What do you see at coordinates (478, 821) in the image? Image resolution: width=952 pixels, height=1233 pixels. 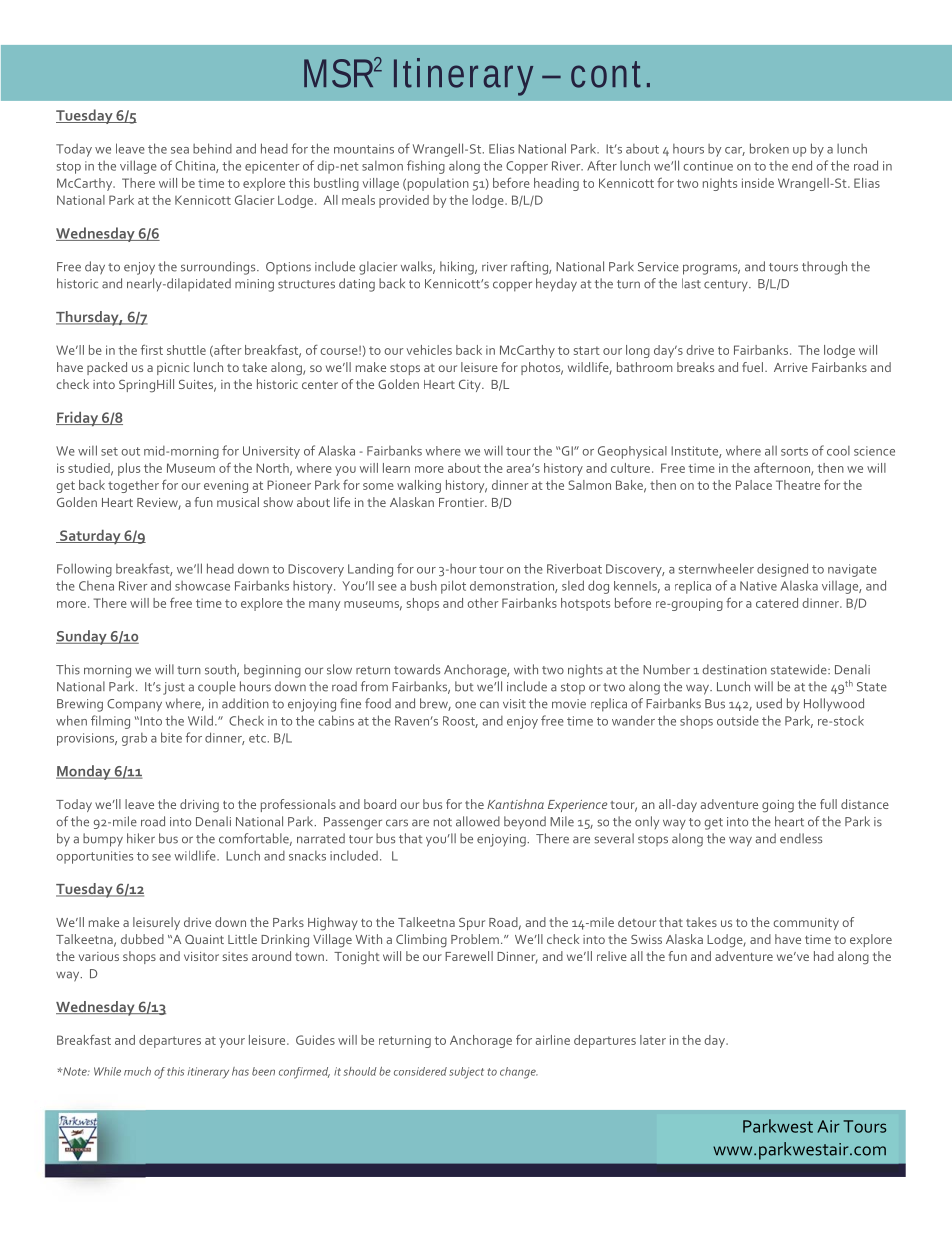 I see `allowed` at bounding box center [478, 821].
